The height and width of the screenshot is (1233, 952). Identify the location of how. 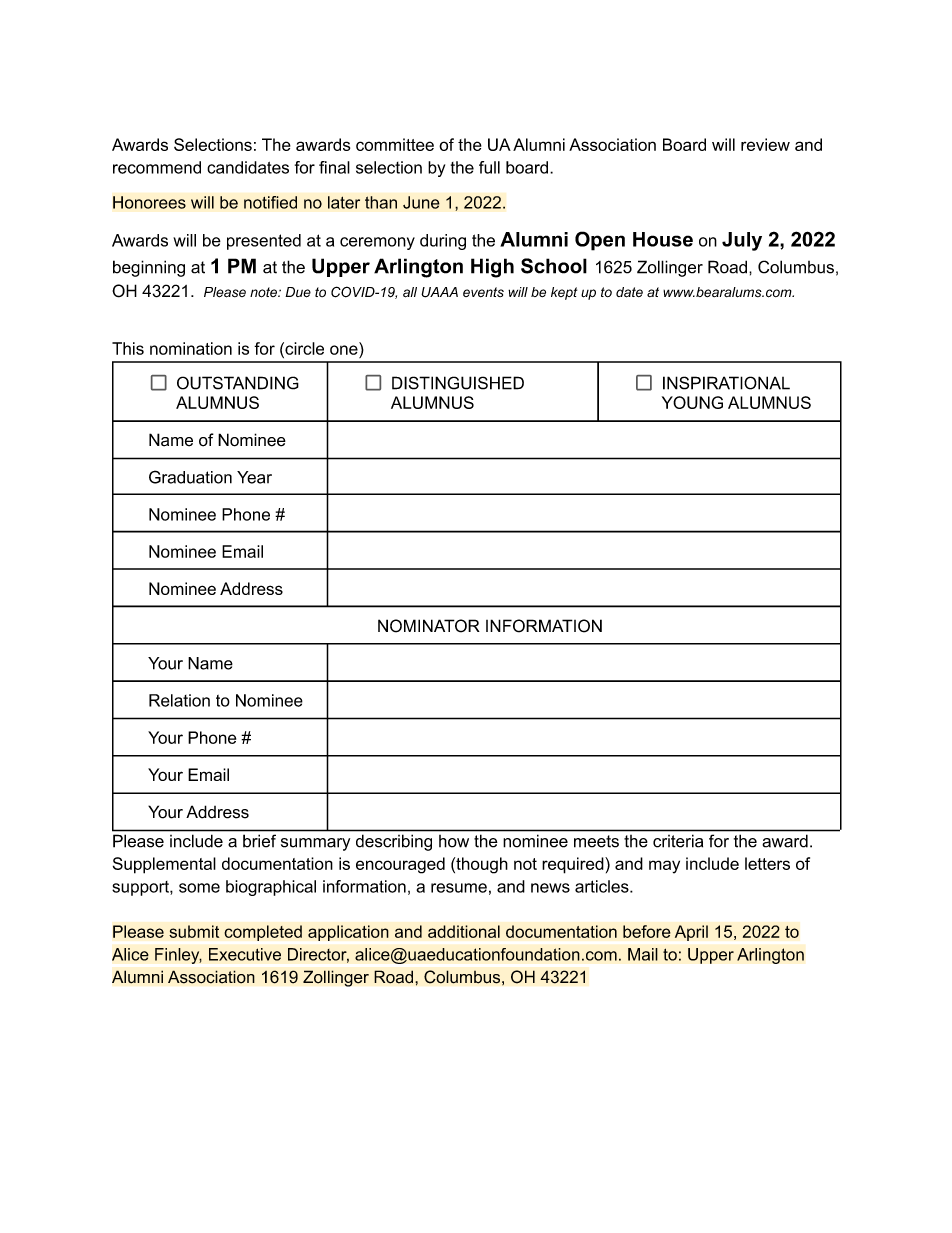
(454, 841).
